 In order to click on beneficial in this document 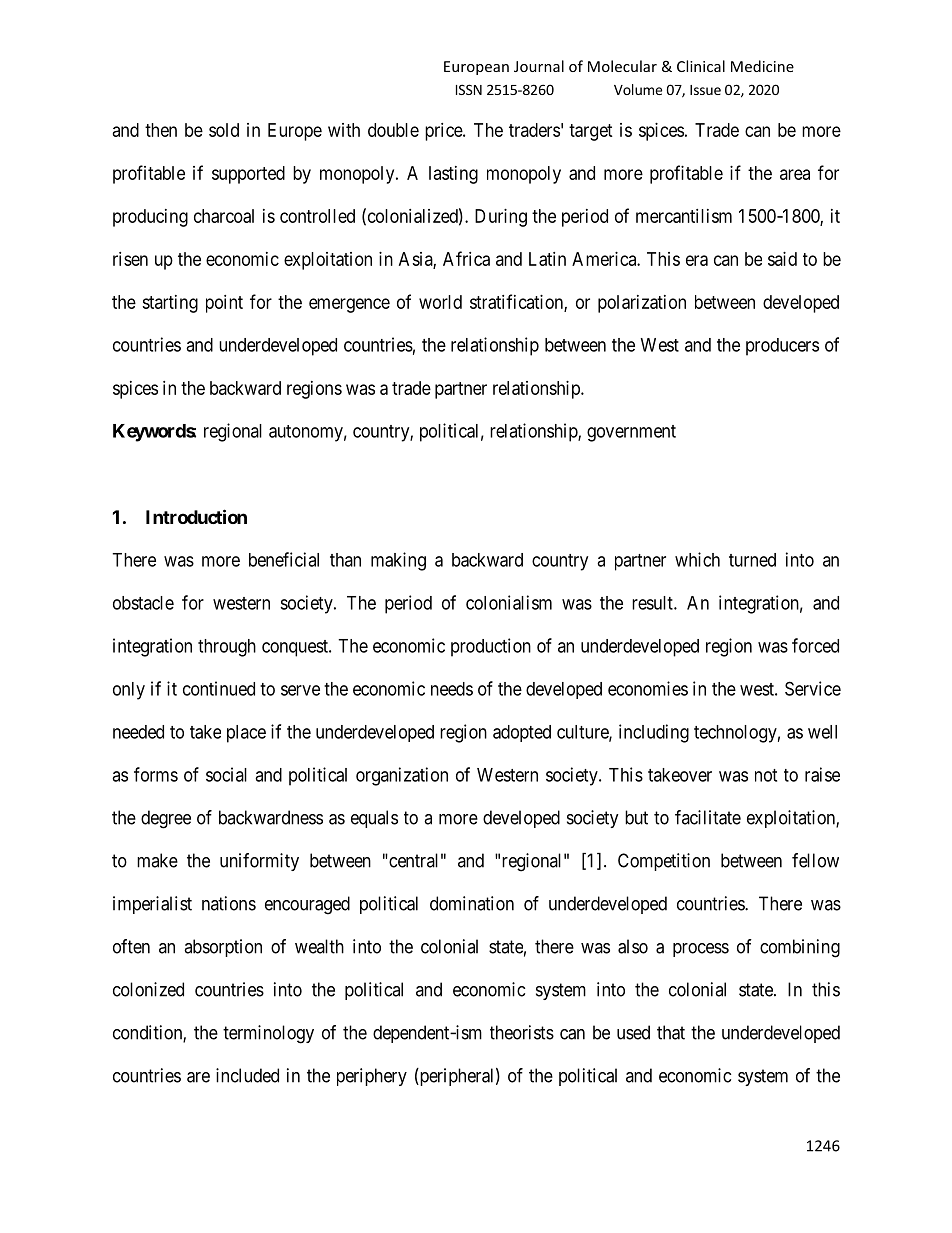, I will do `click(284, 559)`.
